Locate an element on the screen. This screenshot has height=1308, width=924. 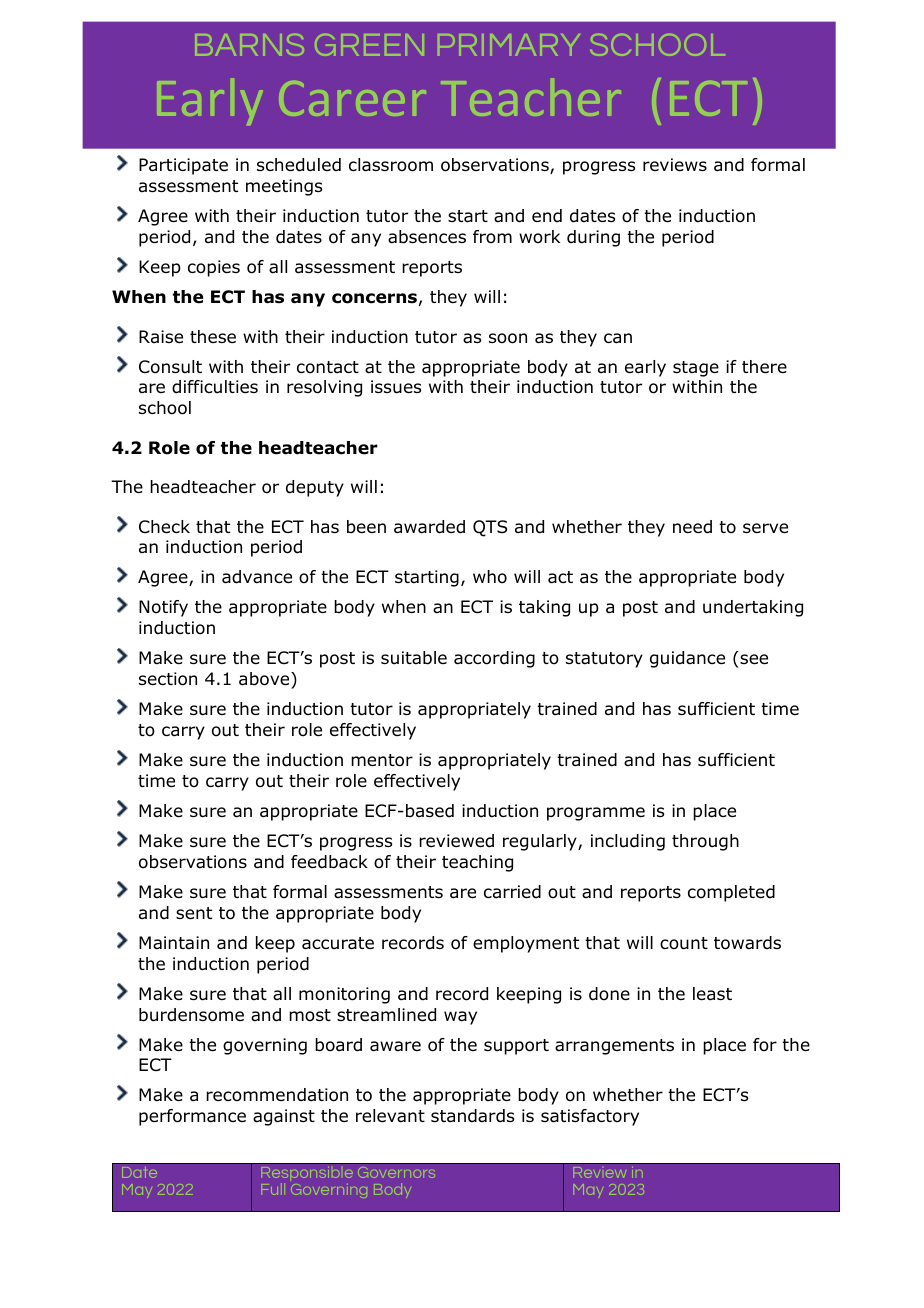
standards is located at coordinates (472, 1116).
